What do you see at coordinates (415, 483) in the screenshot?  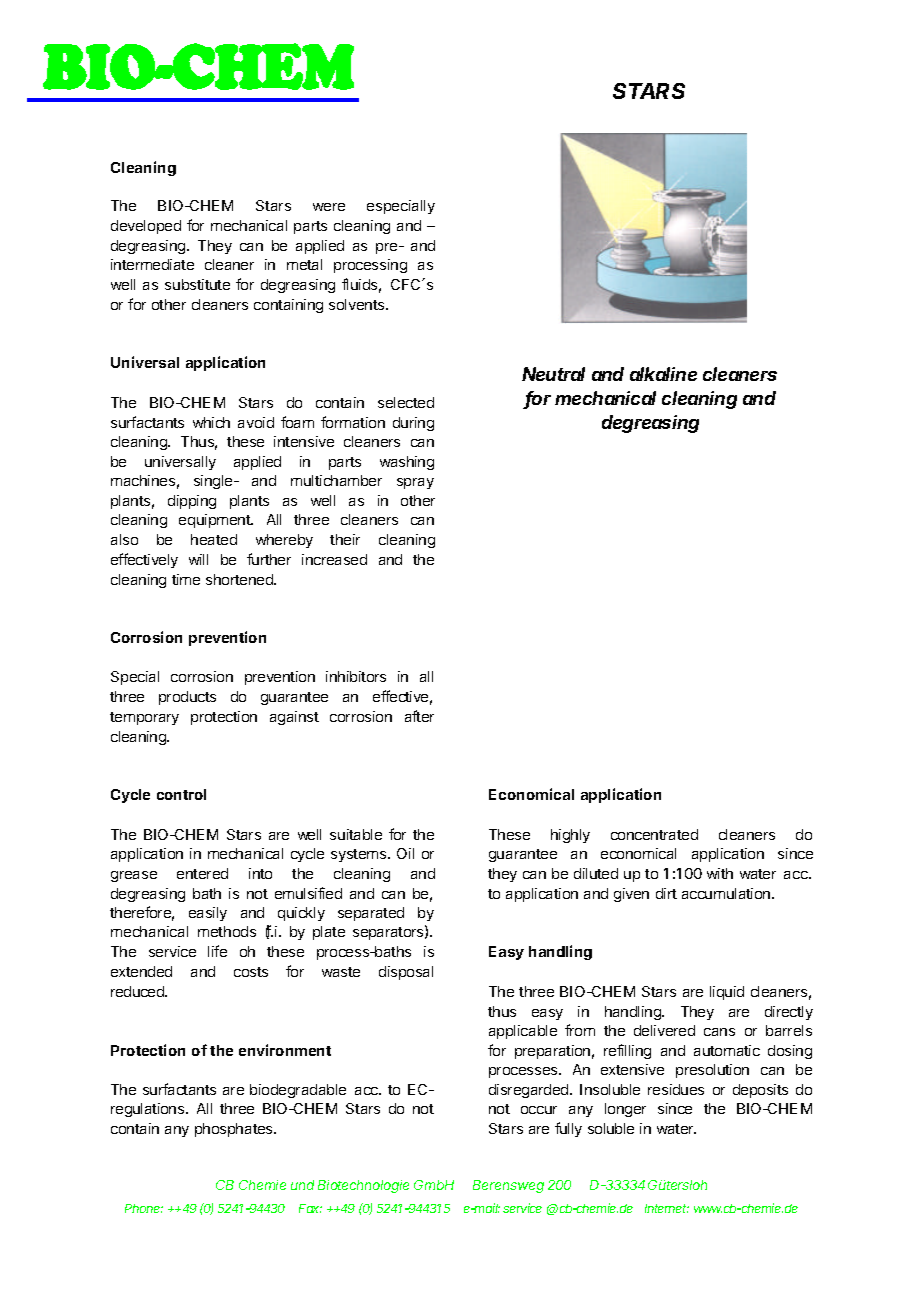 I see `spray` at bounding box center [415, 483].
